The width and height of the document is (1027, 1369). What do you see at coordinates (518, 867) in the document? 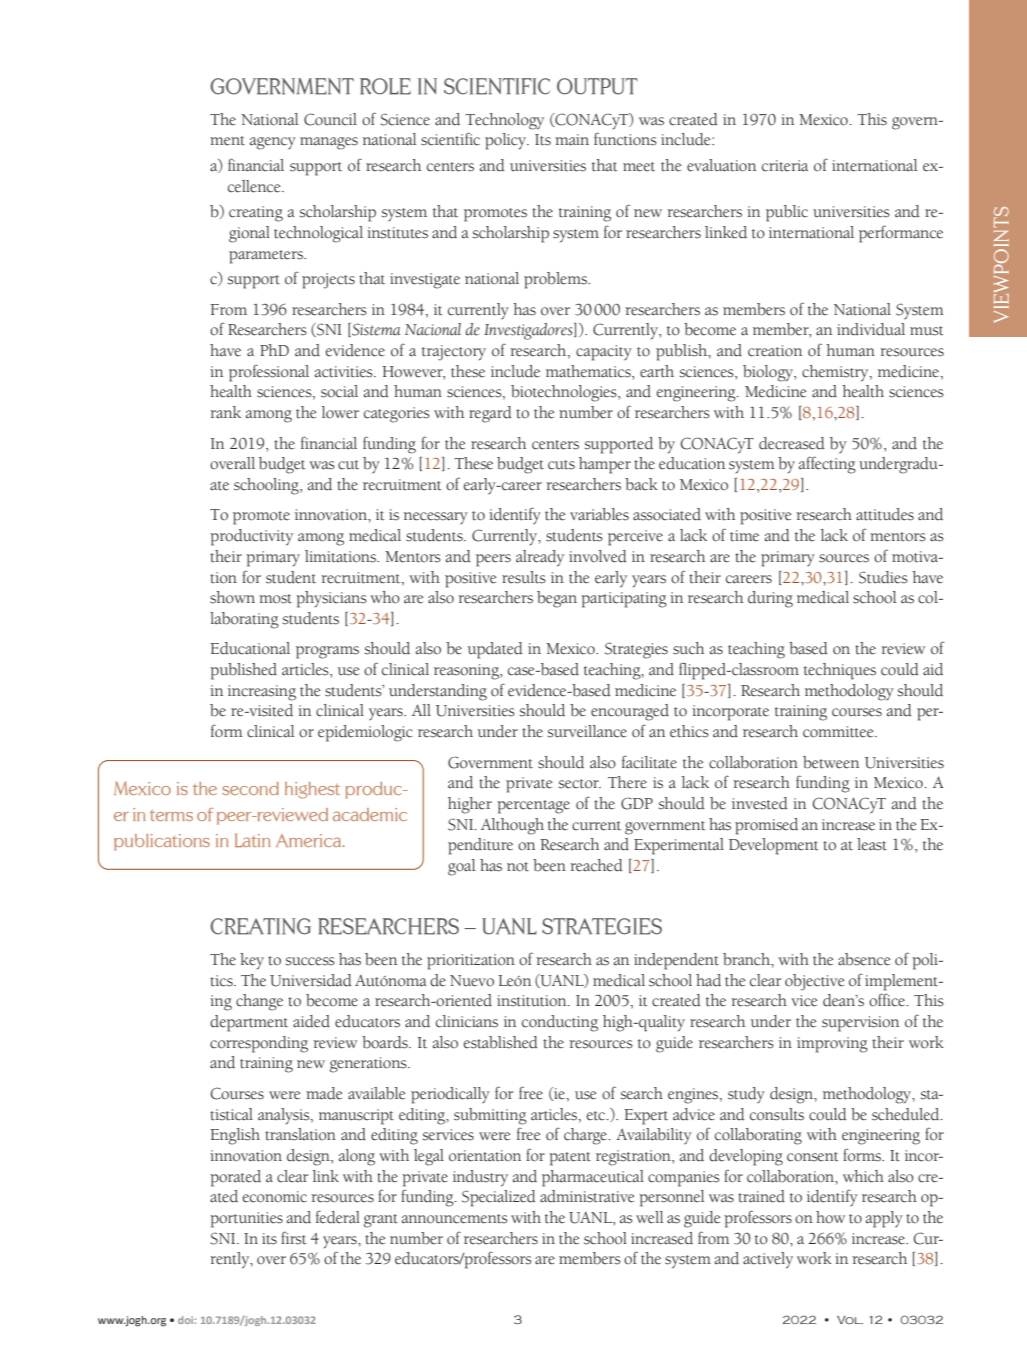
I see `not` at bounding box center [518, 867].
